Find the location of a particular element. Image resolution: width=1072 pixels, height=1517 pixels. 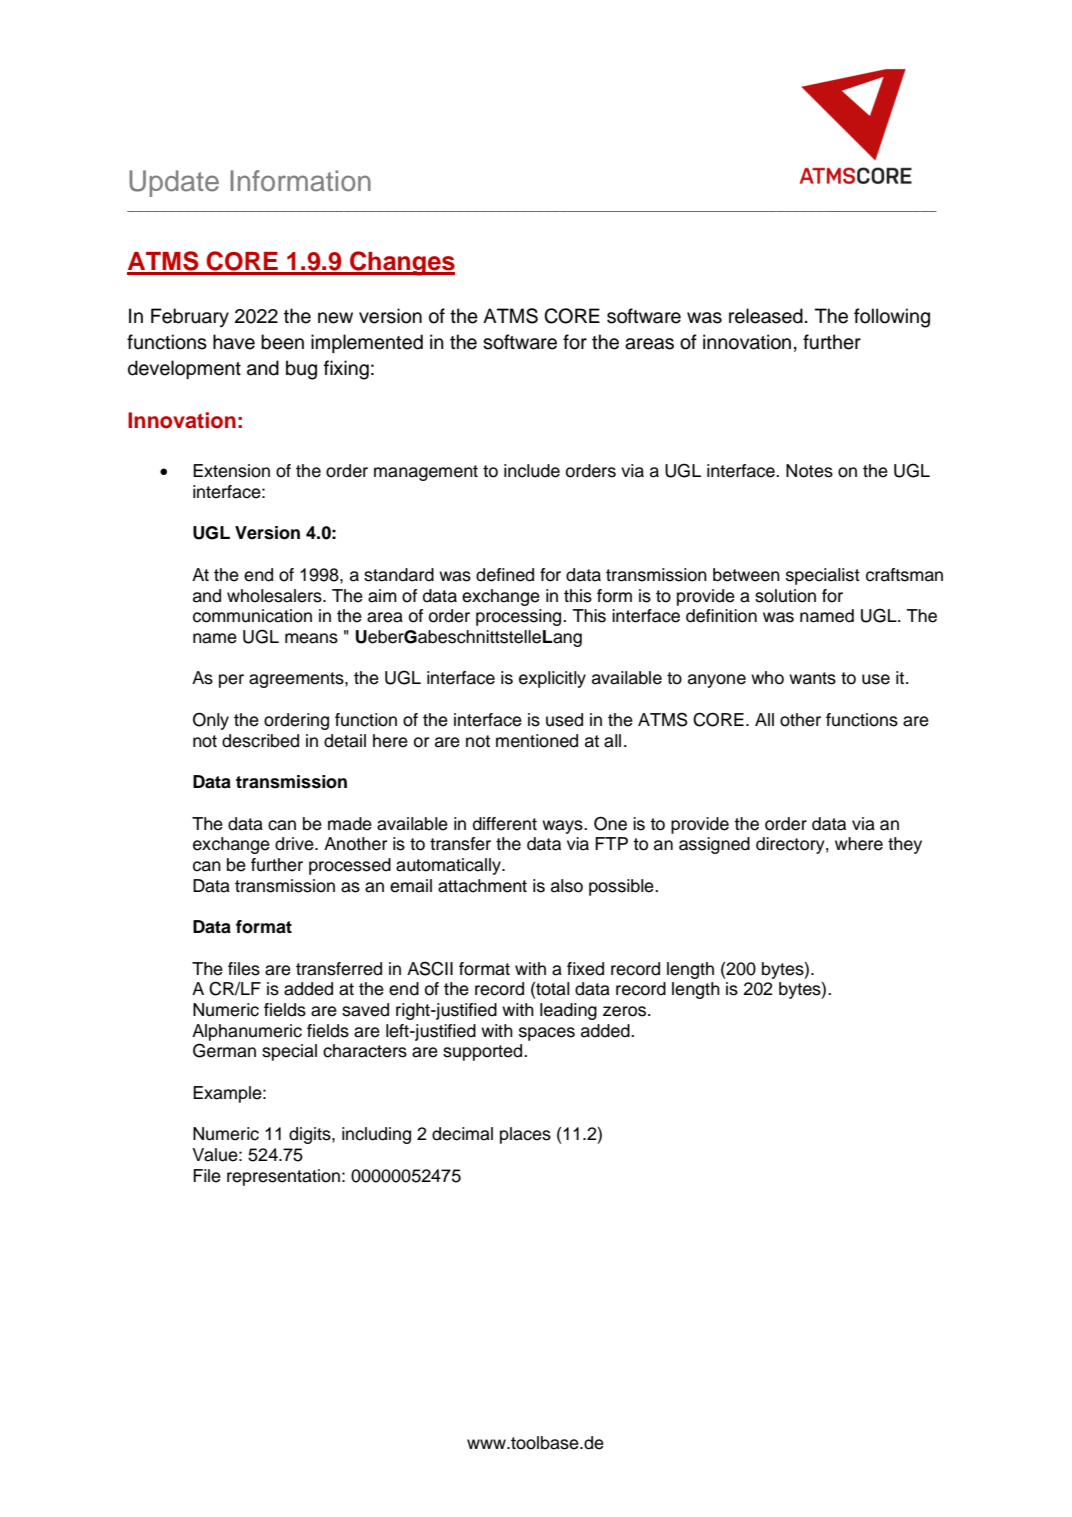

wants is located at coordinates (812, 678).
